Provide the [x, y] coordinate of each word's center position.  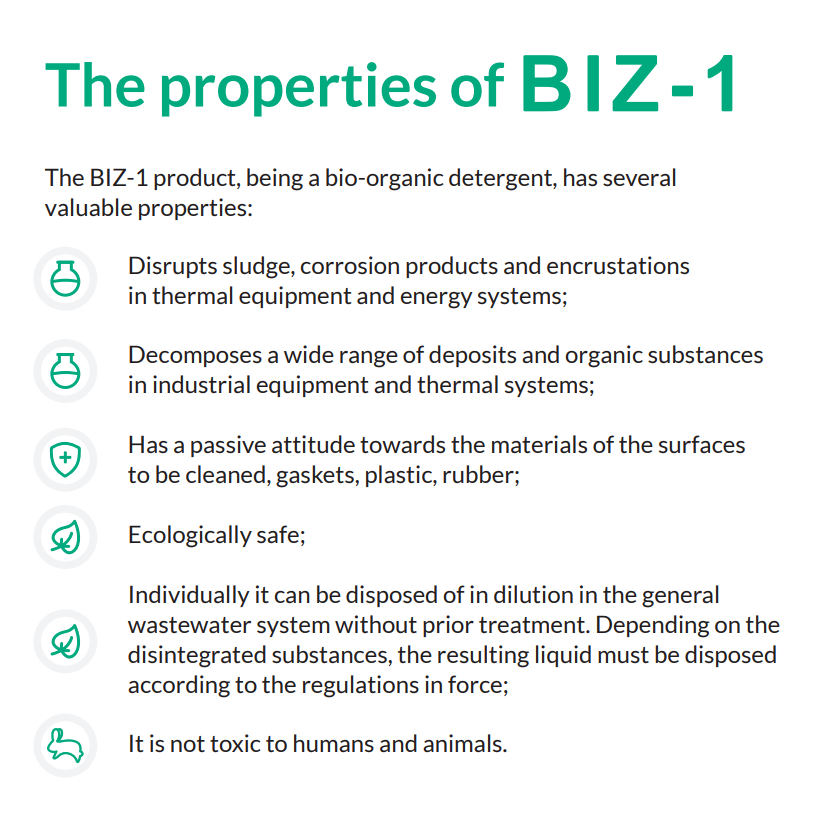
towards [402, 444]
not [188, 744]
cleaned [225, 474]
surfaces [702, 444]
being [275, 179]
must [623, 655]
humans [334, 743]
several [639, 177]
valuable [88, 207]
